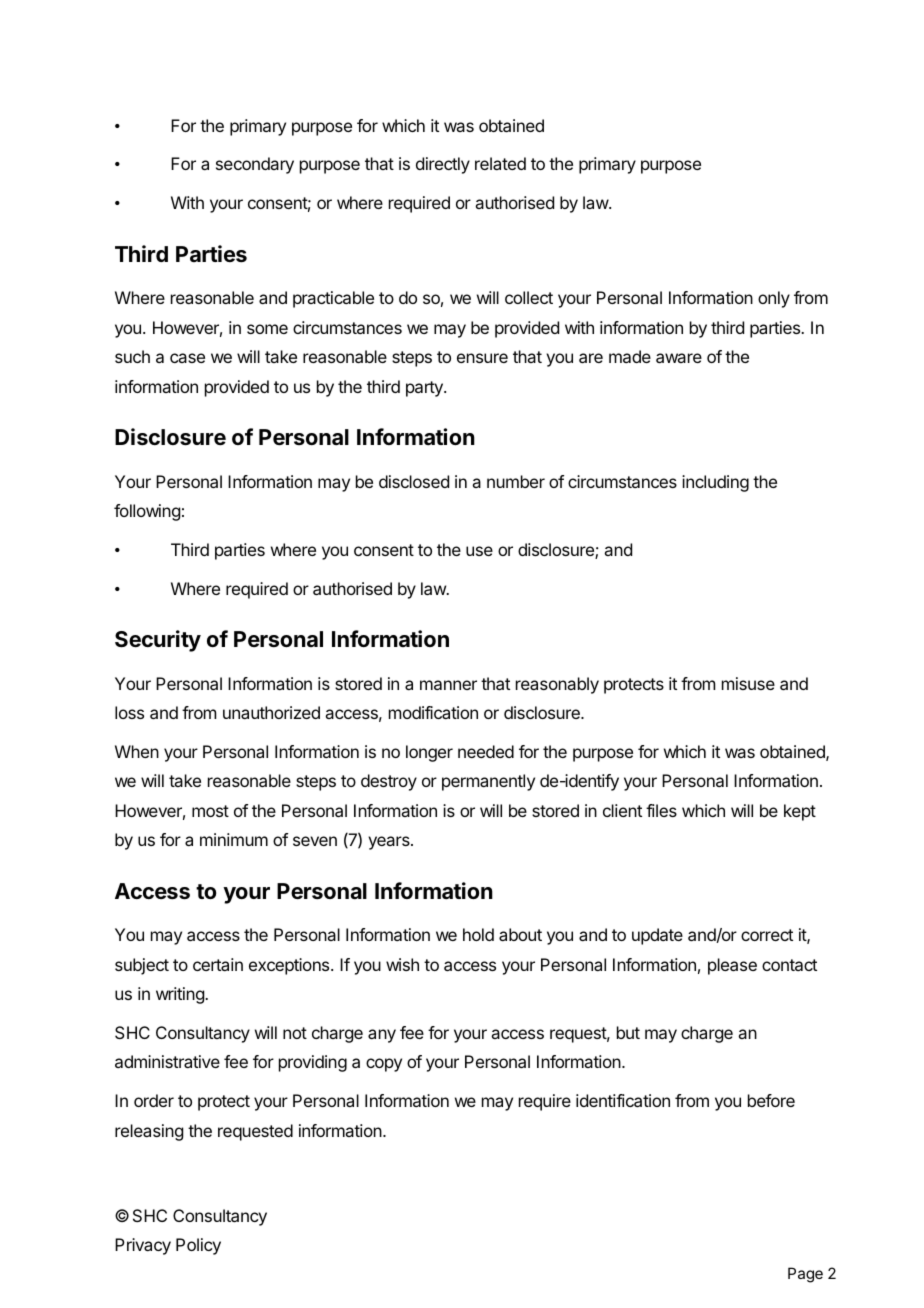 The height and width of the document is (1308, 924). I want to click on files, so click(661, 810).
